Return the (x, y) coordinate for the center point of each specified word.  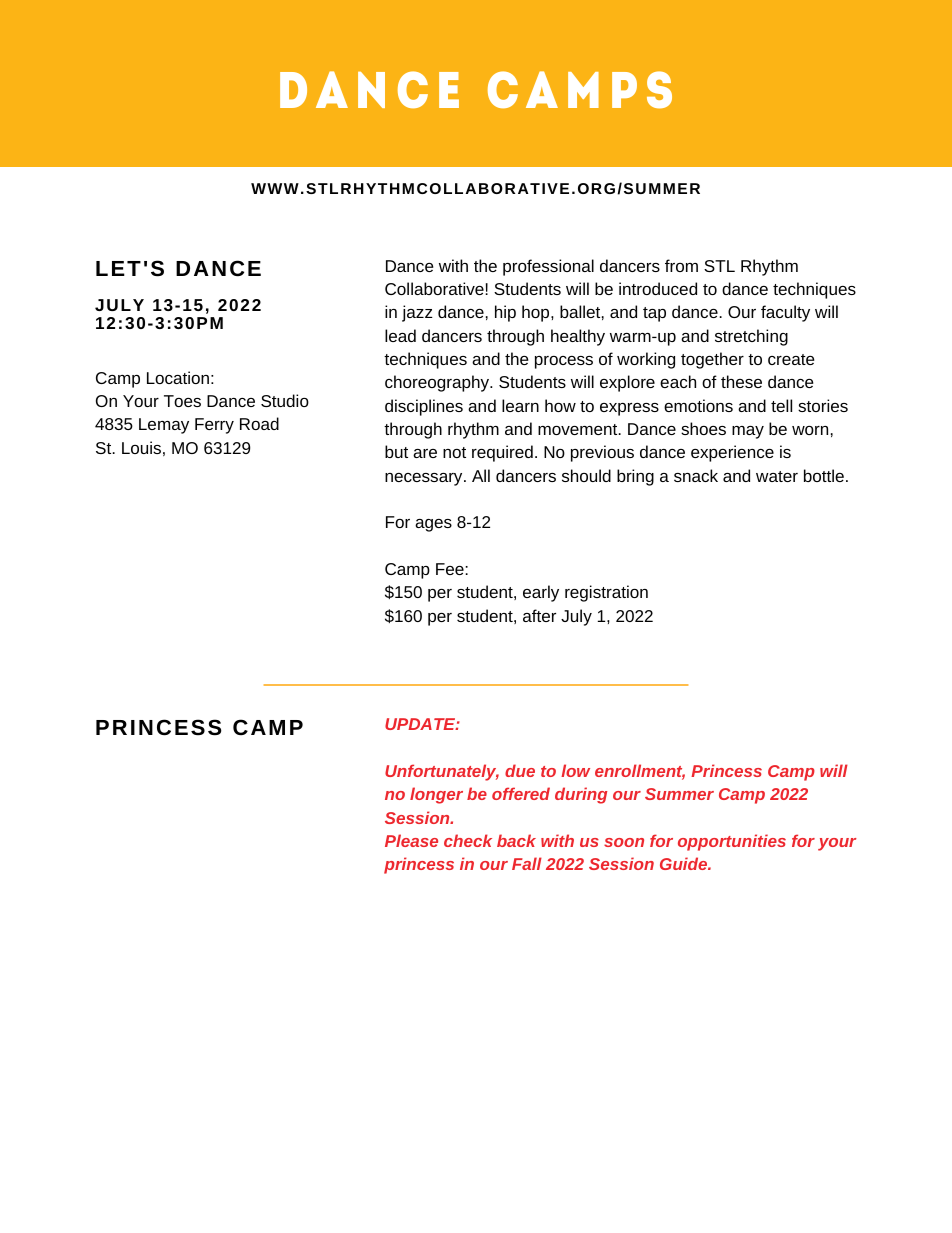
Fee (450, 569)
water (777, 476)
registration (606, 593)
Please (411, 840)
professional (548, 267)
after (539, 615)
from (681, 265)
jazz (417, 313)
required (502, 453)
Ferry (214, 426)
